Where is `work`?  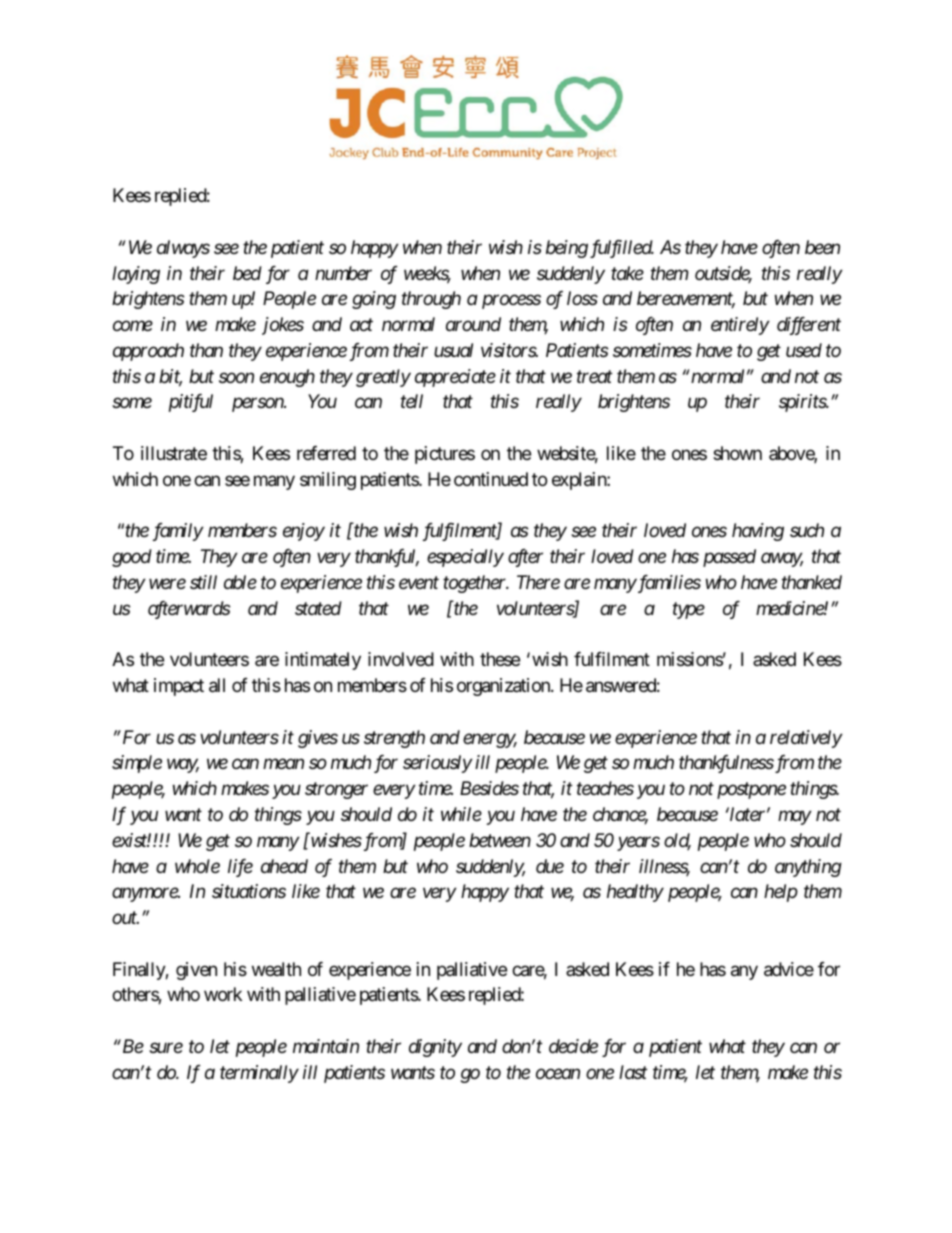 work is located at coordinates (223, 994).
